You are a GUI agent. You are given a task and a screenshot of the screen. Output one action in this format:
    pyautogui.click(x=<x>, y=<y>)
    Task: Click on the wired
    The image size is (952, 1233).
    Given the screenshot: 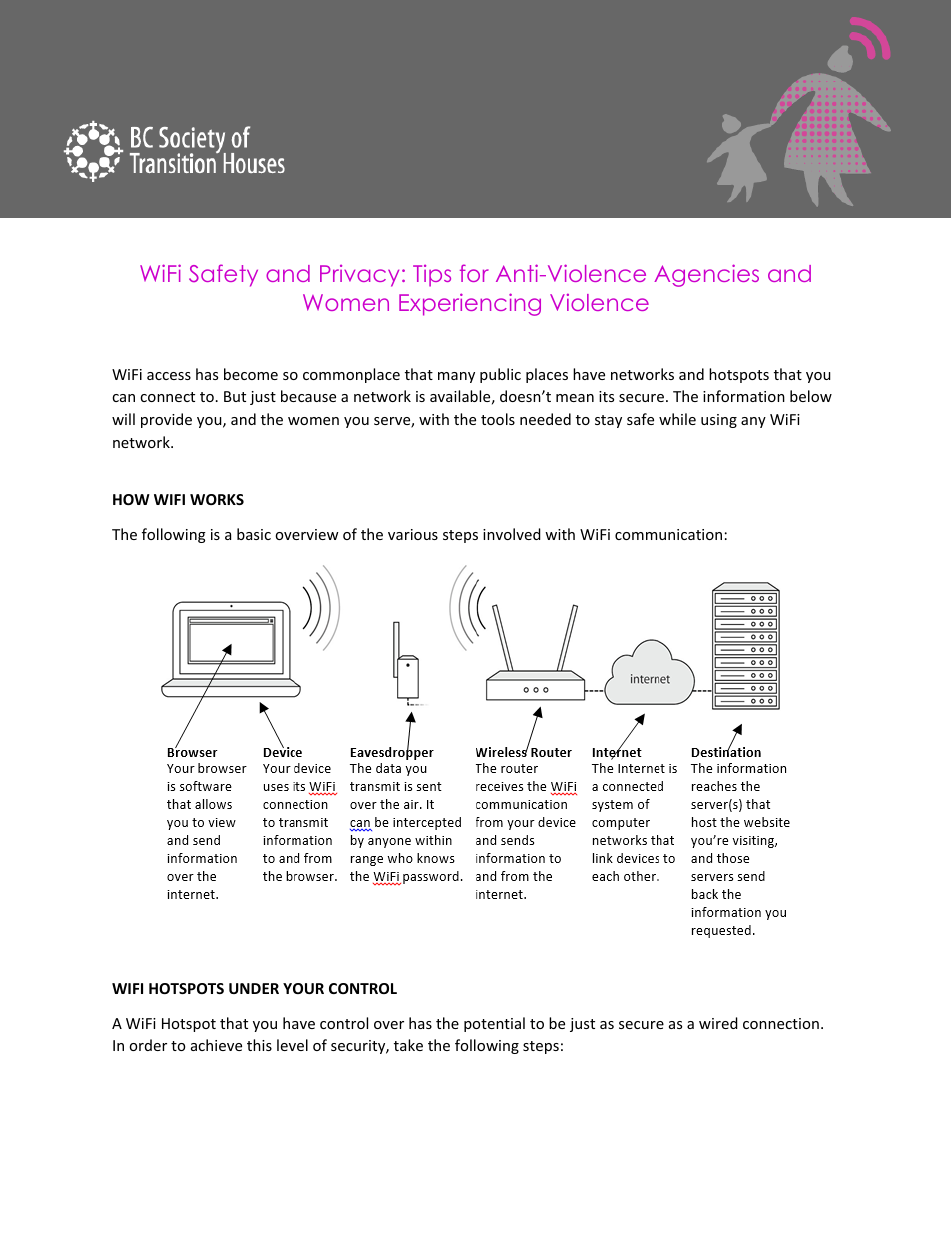 What is the action you would take?
    pyautogui.click(x=718, y=1023)
